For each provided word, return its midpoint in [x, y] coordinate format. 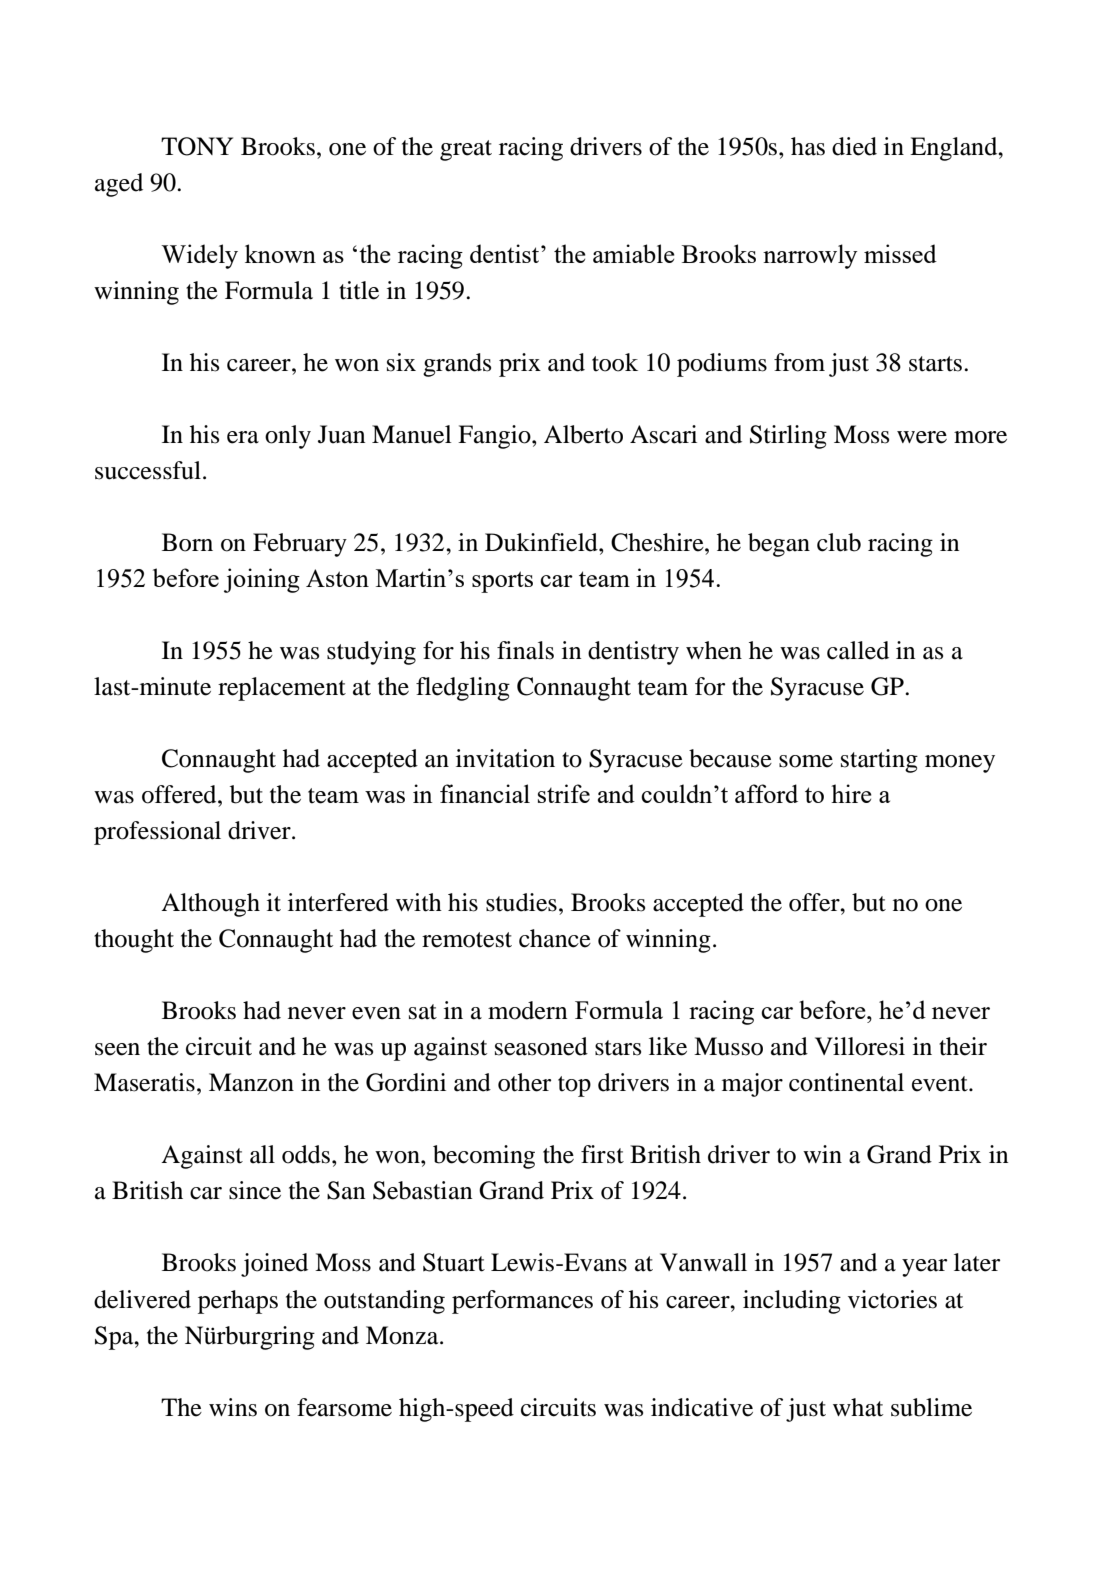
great [466, 150]
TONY [197, 146]
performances [522, 1302]
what [858, 1407]
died [854, 146]
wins [233, 1407]
